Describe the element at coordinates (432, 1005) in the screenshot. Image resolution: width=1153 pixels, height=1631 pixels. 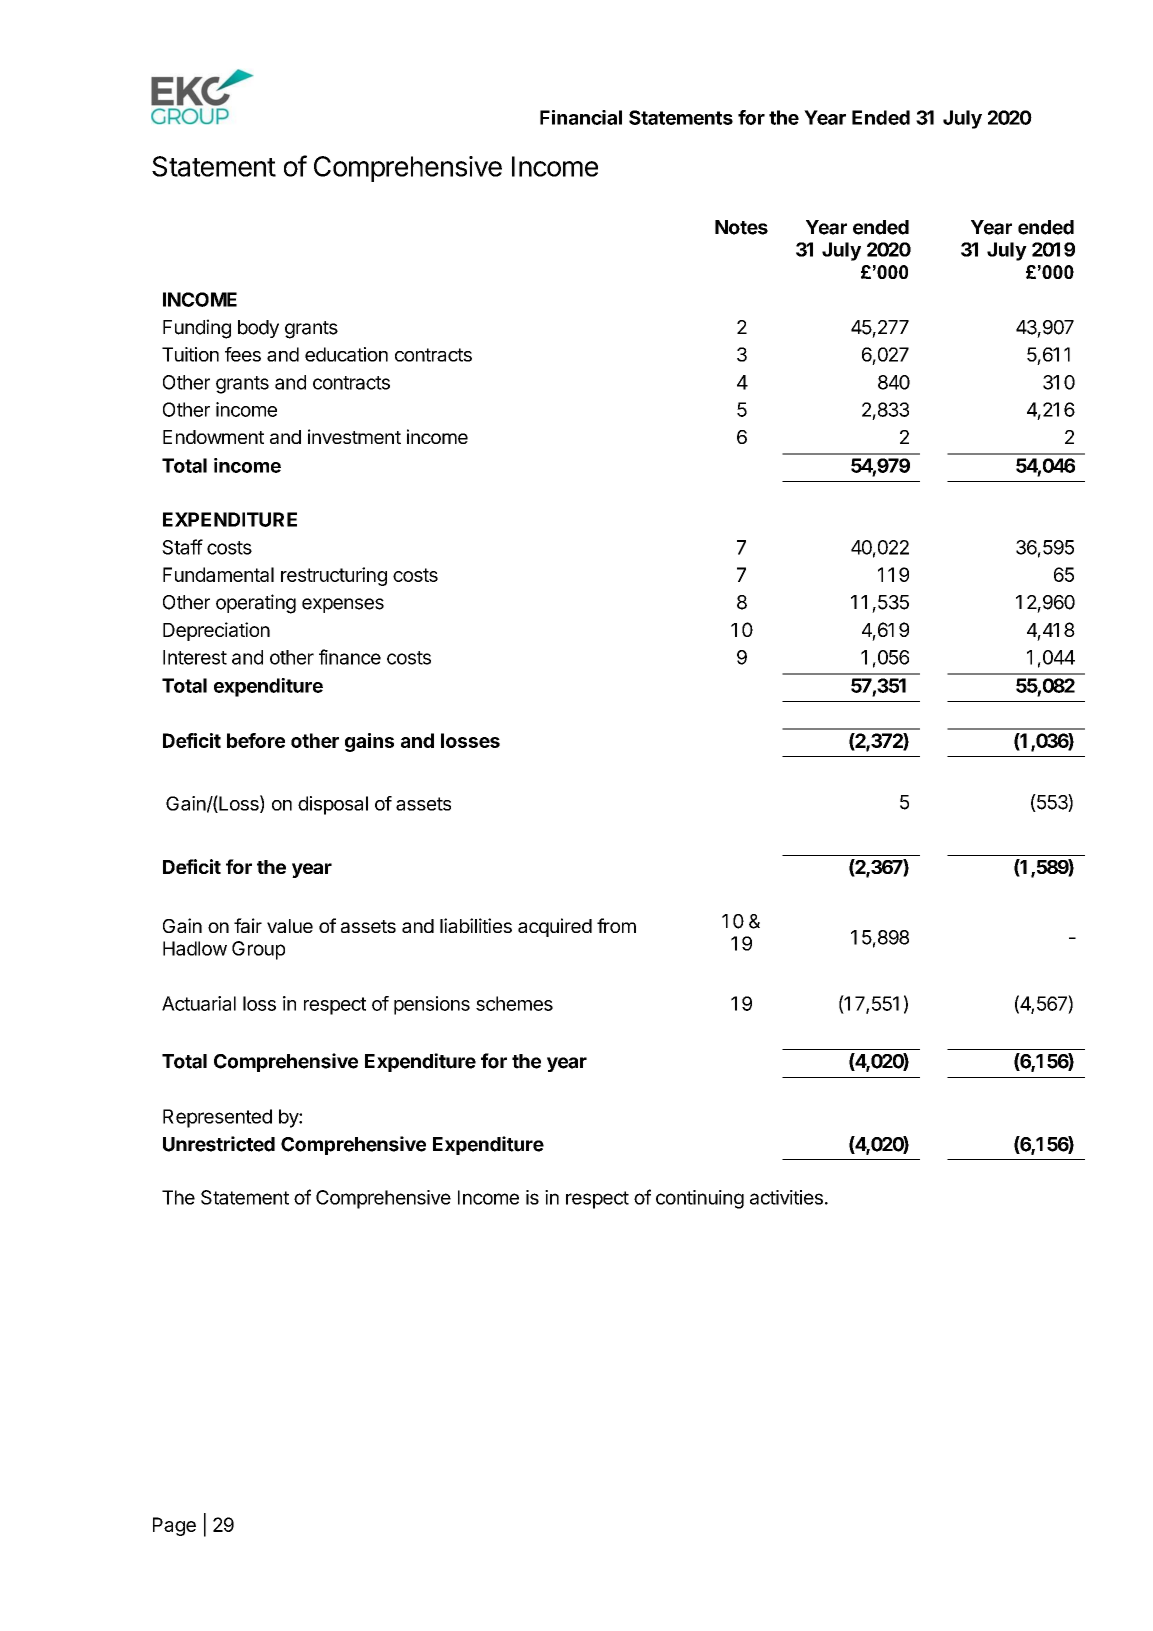
I see `pensions` at that location.
